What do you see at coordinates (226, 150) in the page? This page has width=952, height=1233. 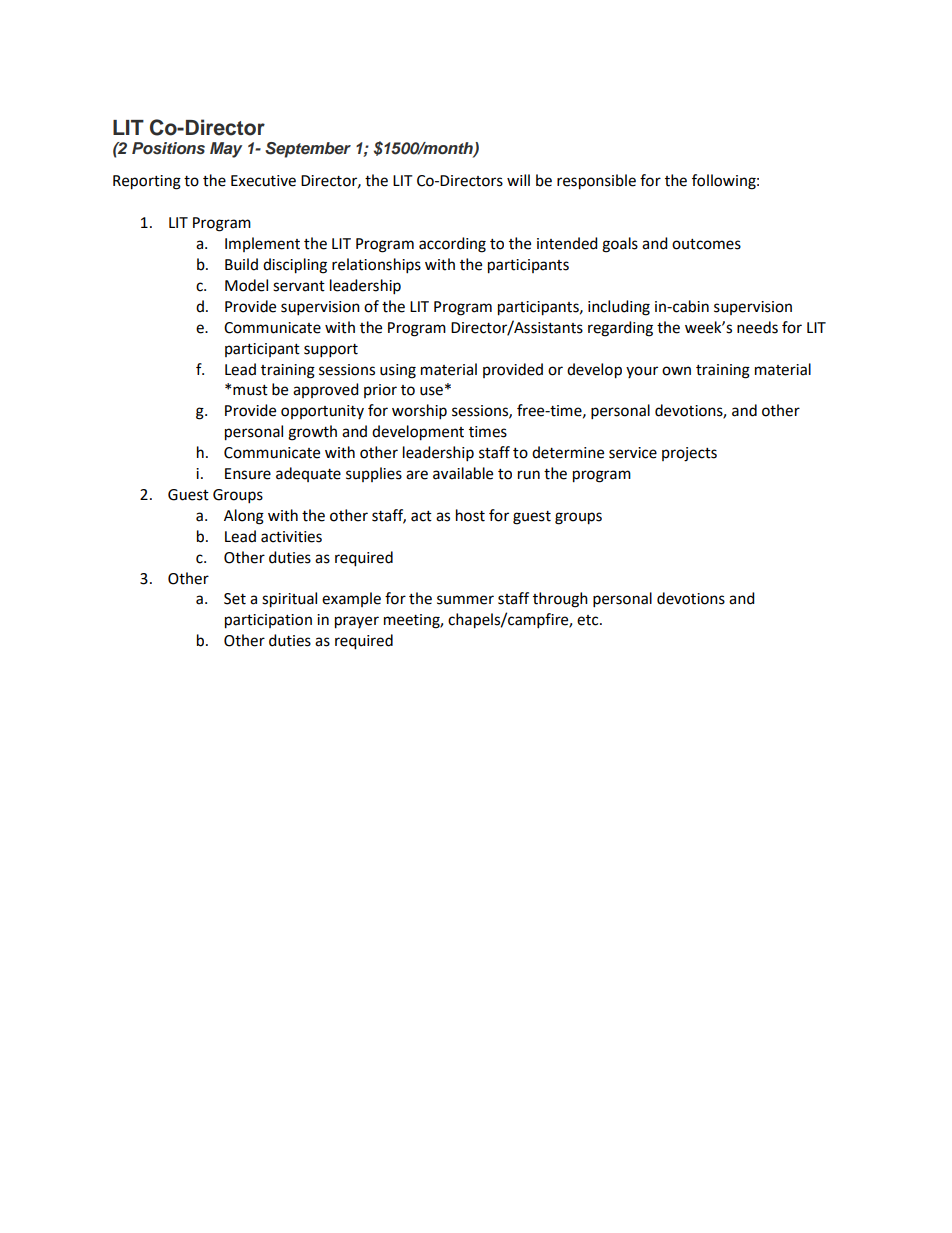 I see `May` at bounding box center [226, 150].
